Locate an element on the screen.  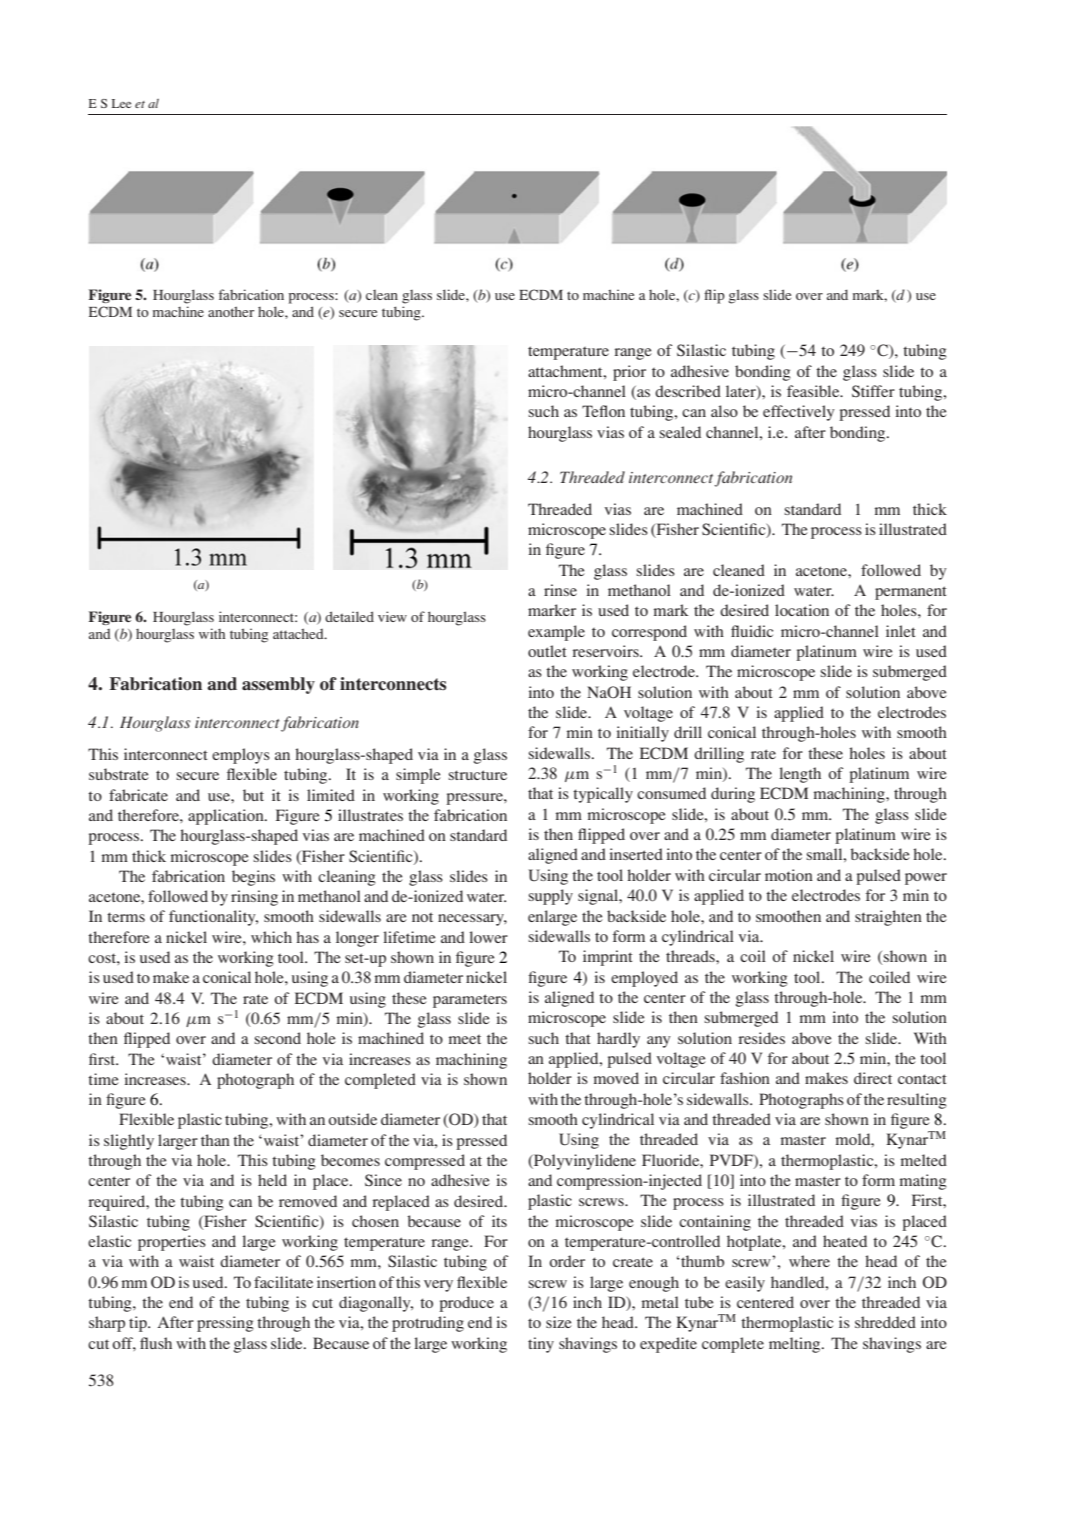
pressing is located at coordinates (225, 1324).
